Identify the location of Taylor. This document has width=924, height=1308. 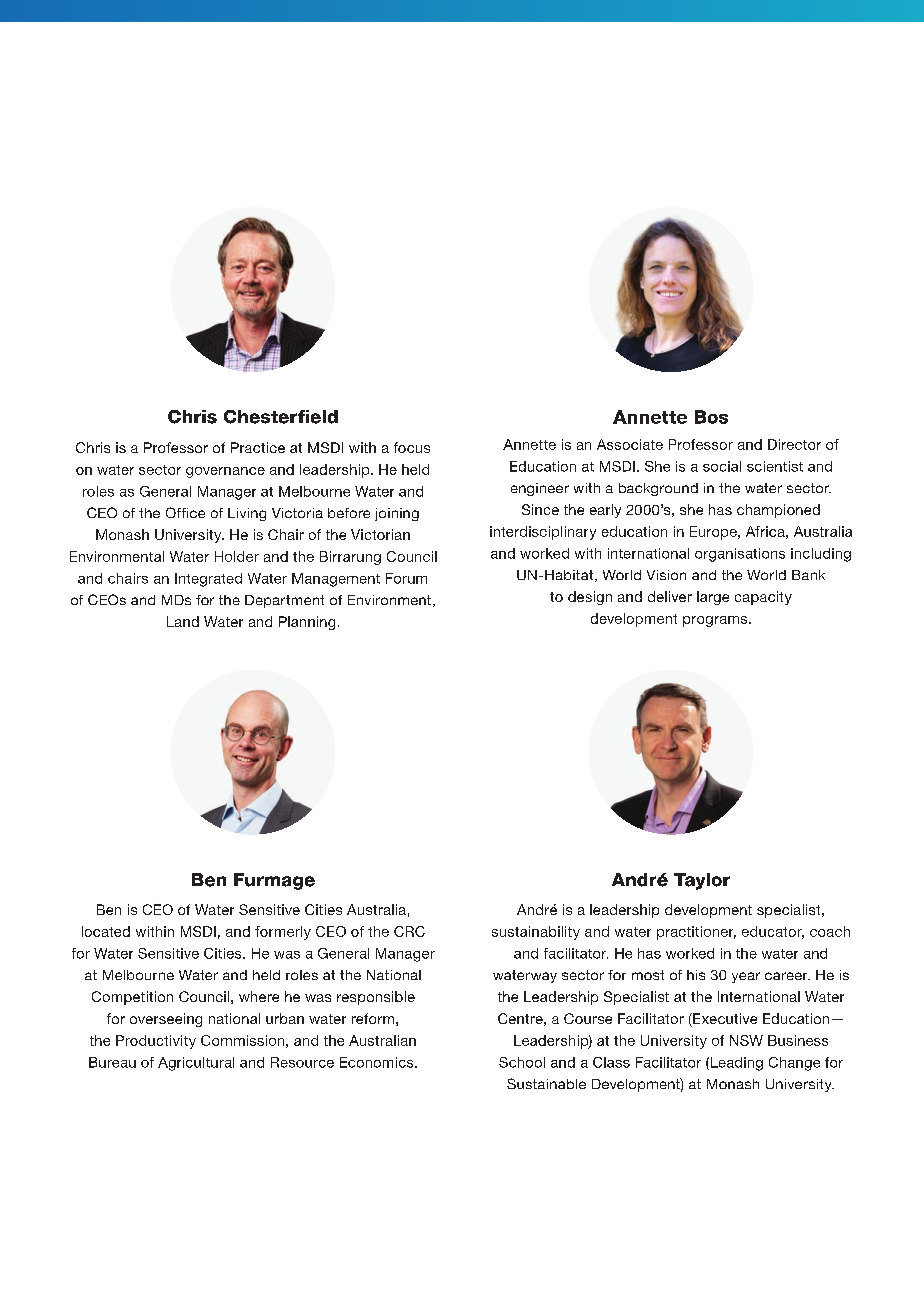
(702, 881).
